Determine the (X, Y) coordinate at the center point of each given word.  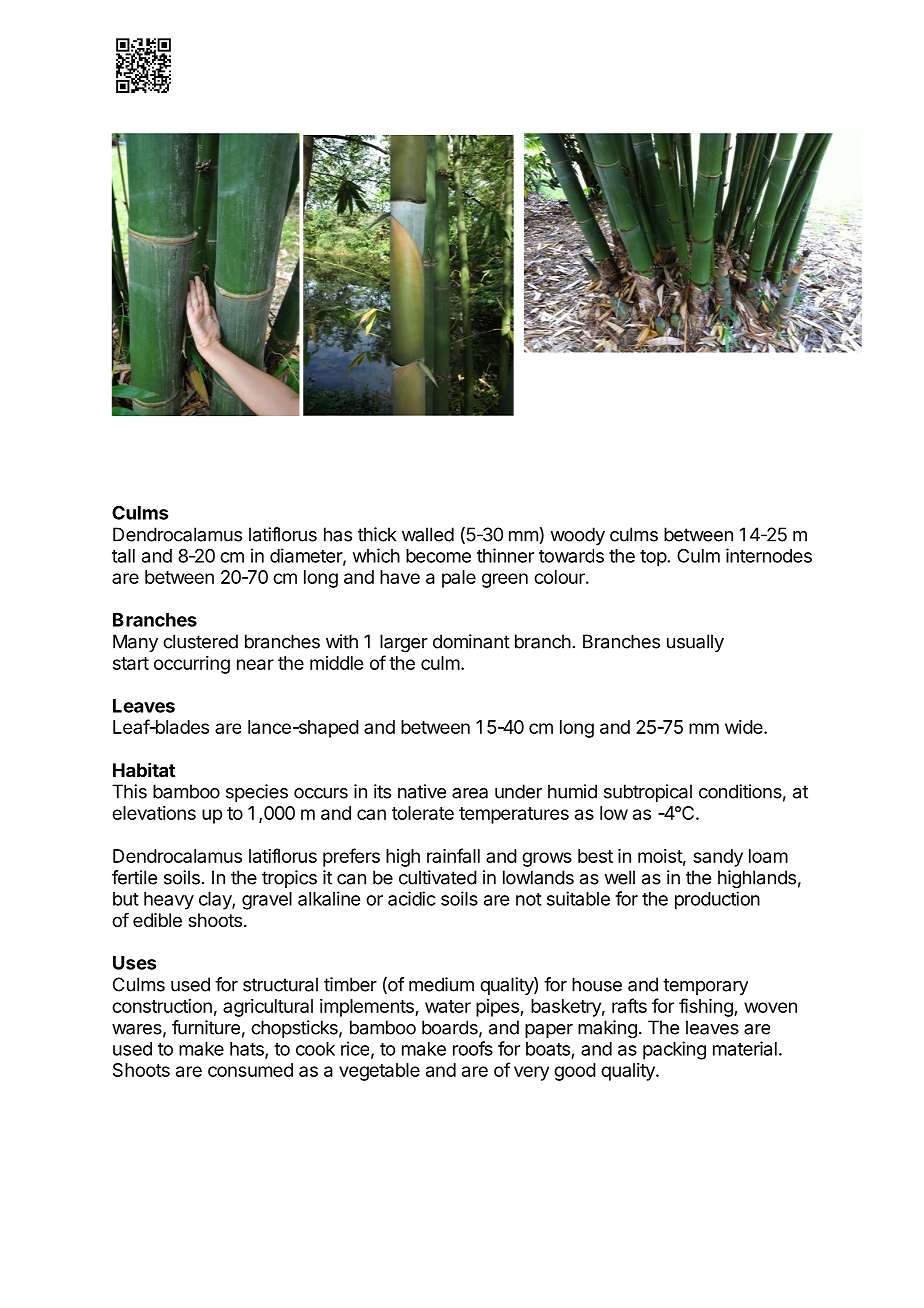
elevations (154, 813)
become (438, 556)
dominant (471, 641)
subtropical (648, 793)
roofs (473, 1048)
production (717, 900)
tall (123, 556)
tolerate (423, 813)
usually (695, 643)
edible (157, 920)
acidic (412, 898)
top (653, 558)
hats (248, 1050)
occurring (192, 665)
